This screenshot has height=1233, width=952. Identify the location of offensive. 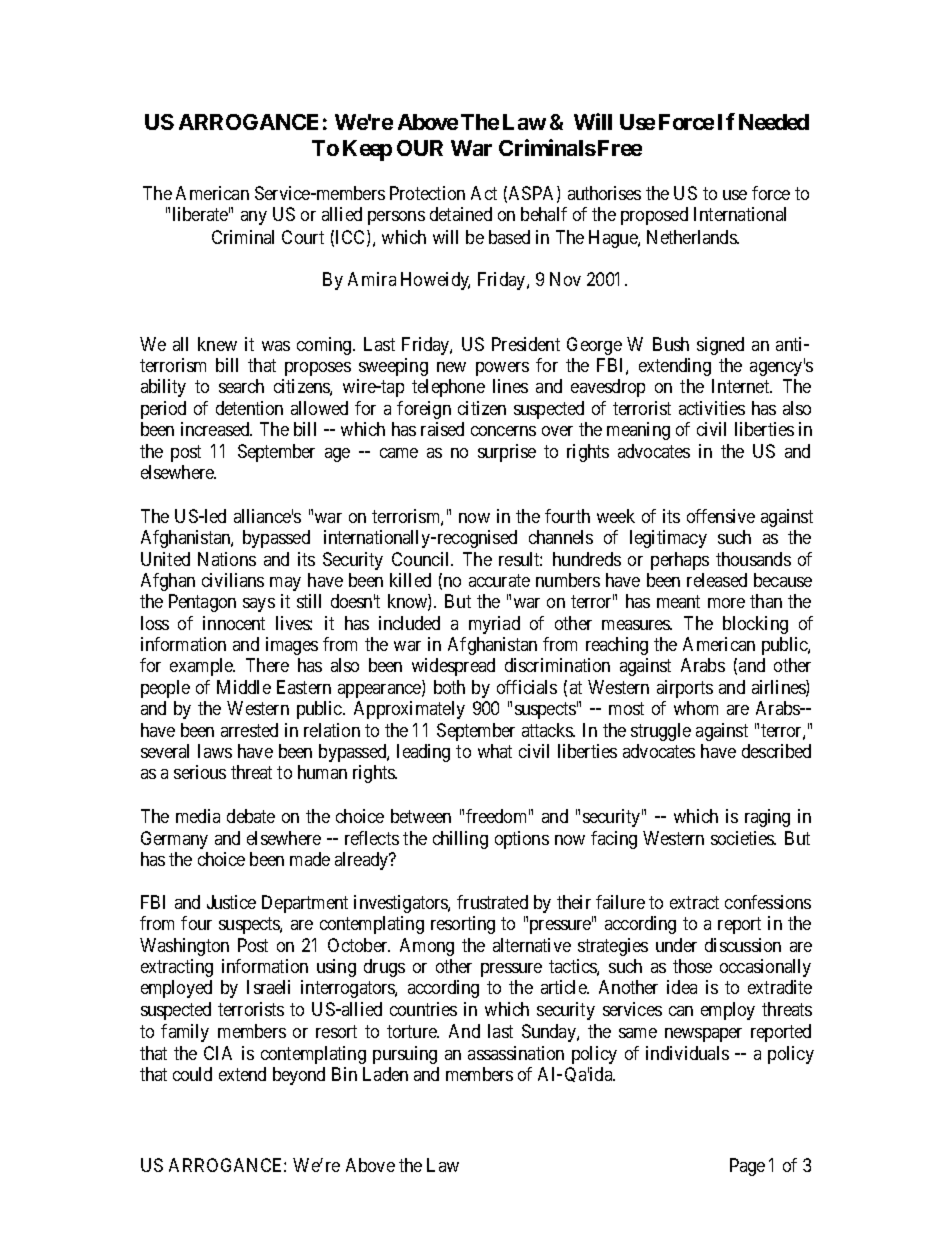
(721, 516).
